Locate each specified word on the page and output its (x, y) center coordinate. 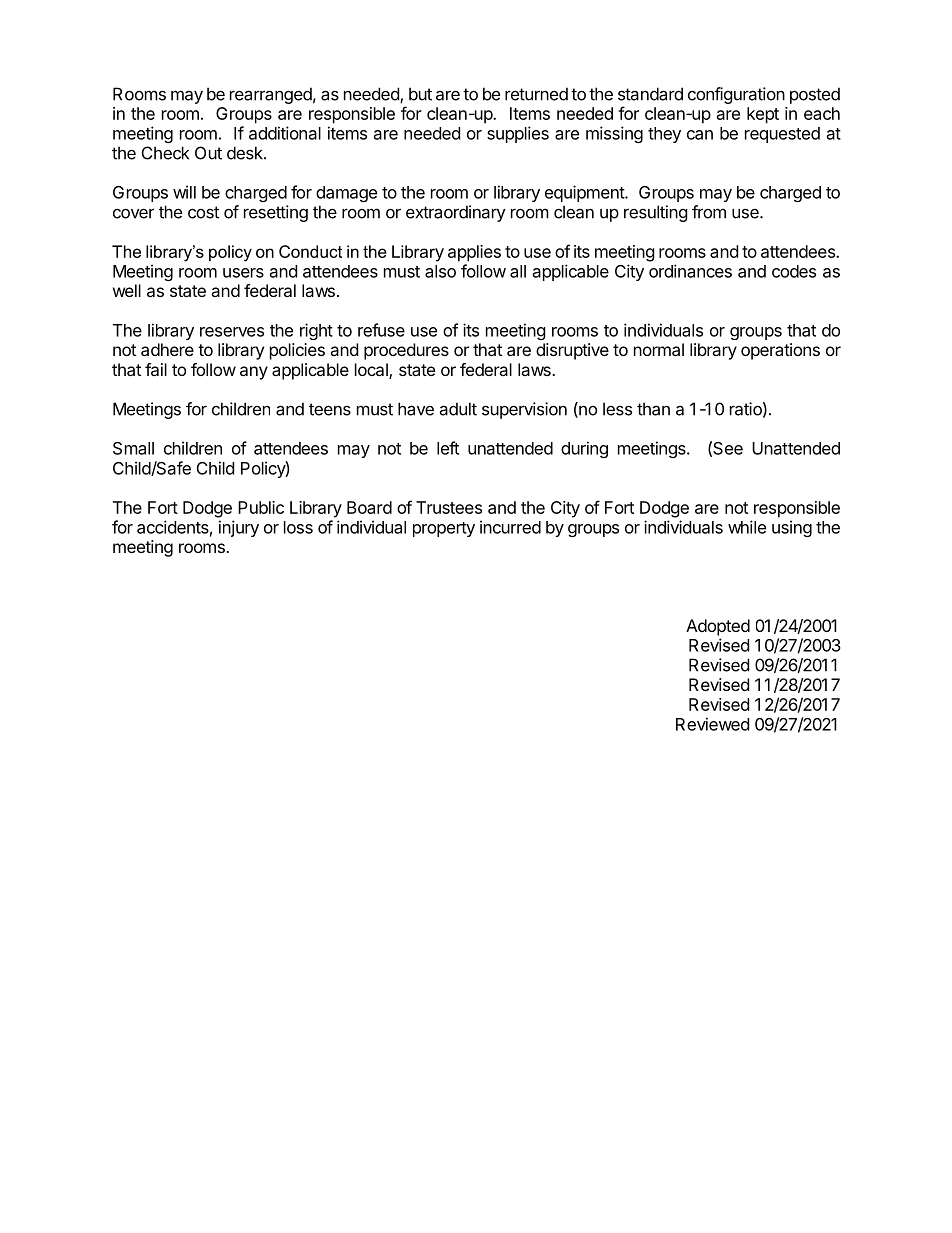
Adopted (718, 627)
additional (285, 133)
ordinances (690, 271)
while (747, 527)
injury (239, 528)
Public (261, 507)
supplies (518, 134)
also (440, 271)
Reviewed (712, 724)
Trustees (449, 507)
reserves (232, 332)
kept (763, 115)
